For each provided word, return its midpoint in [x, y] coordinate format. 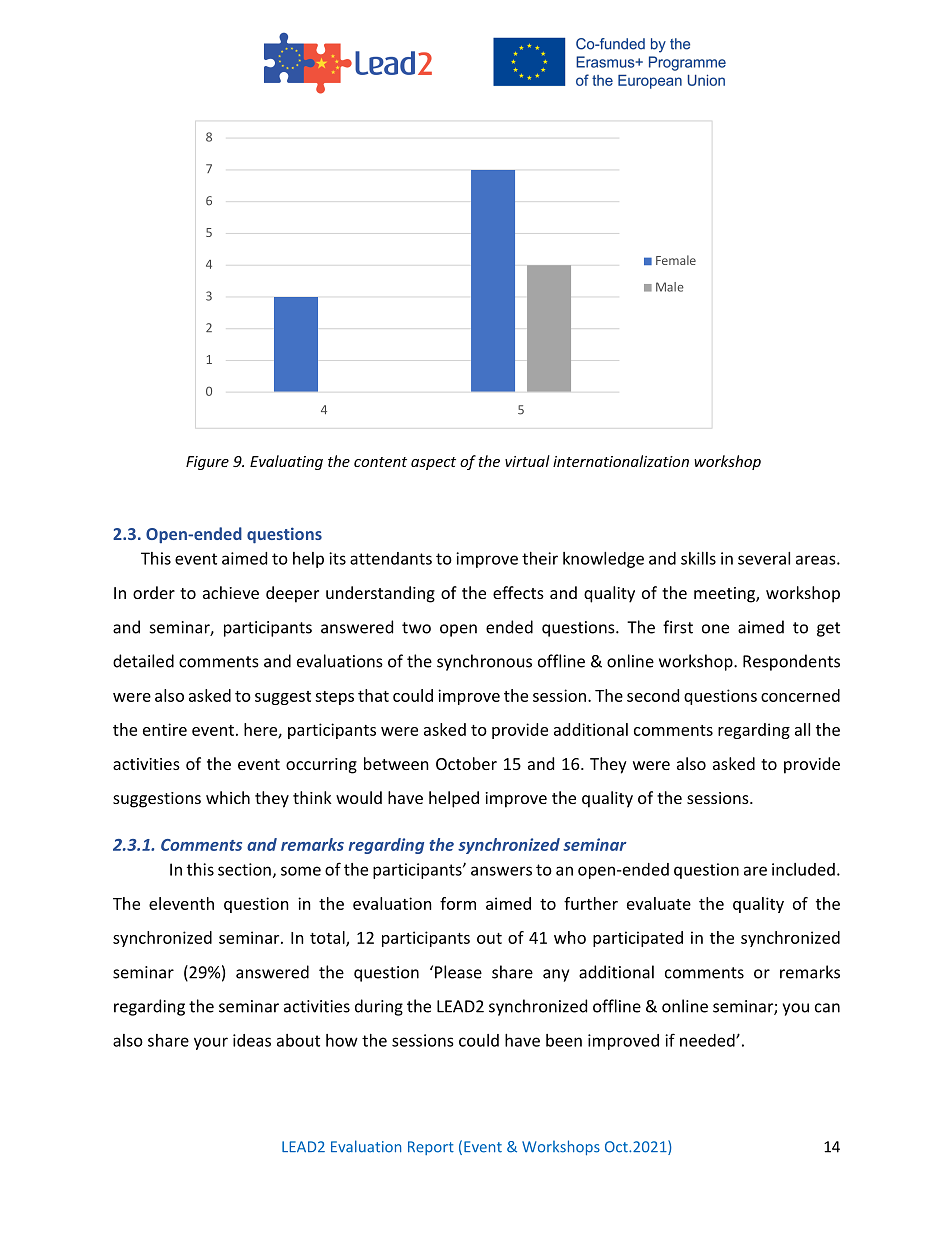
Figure [207, 463]
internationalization [621, 461]
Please [458, 972]
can [827, 1008]
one [715, 629]
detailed [143, 661]
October [466, 763]
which [228, 797]
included [803, 869]
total [328, 938]
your [211, 1043]
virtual [527, 461]
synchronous [484, 662]
